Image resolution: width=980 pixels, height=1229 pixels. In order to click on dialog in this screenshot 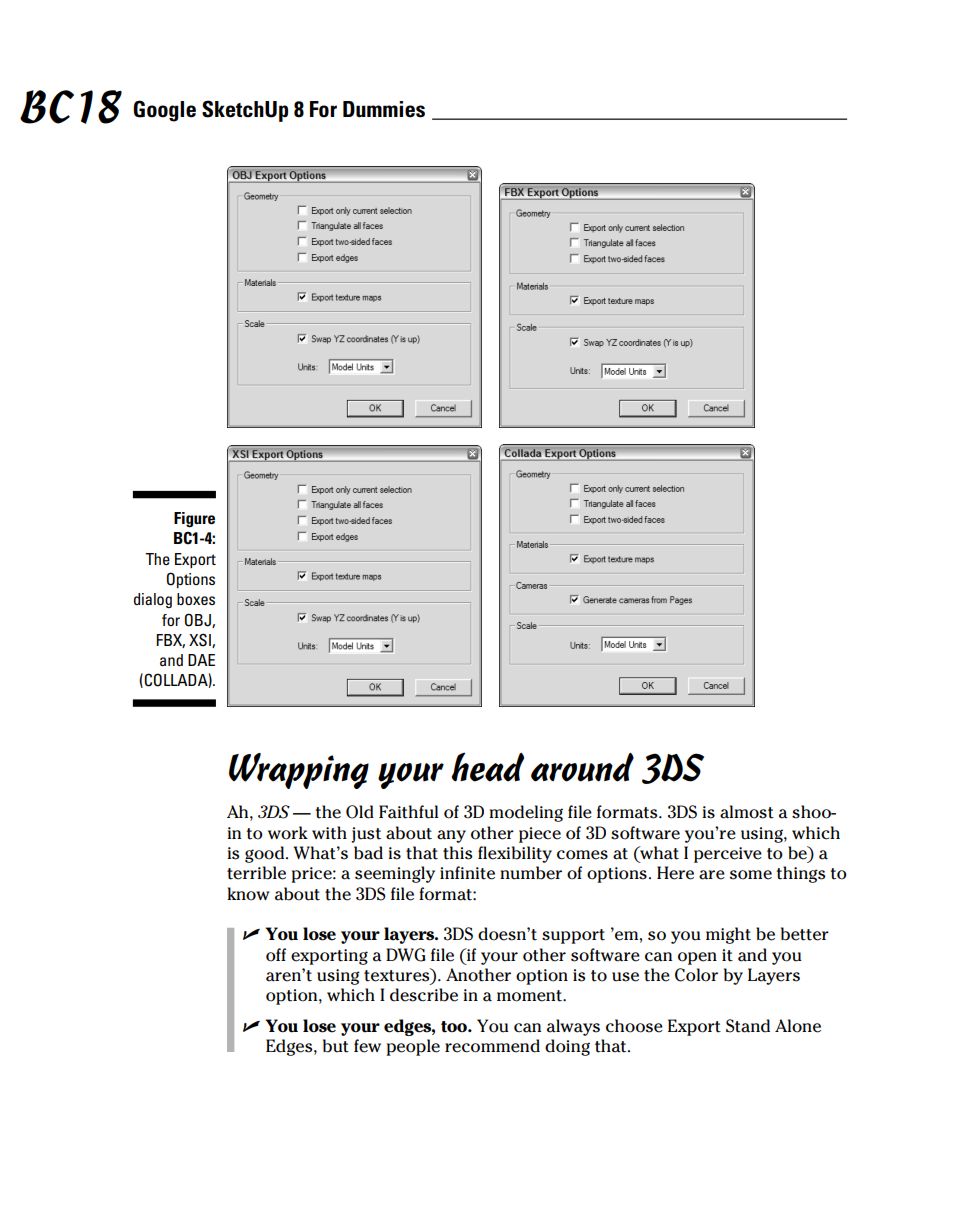, I will do `click(153, 600)`.
